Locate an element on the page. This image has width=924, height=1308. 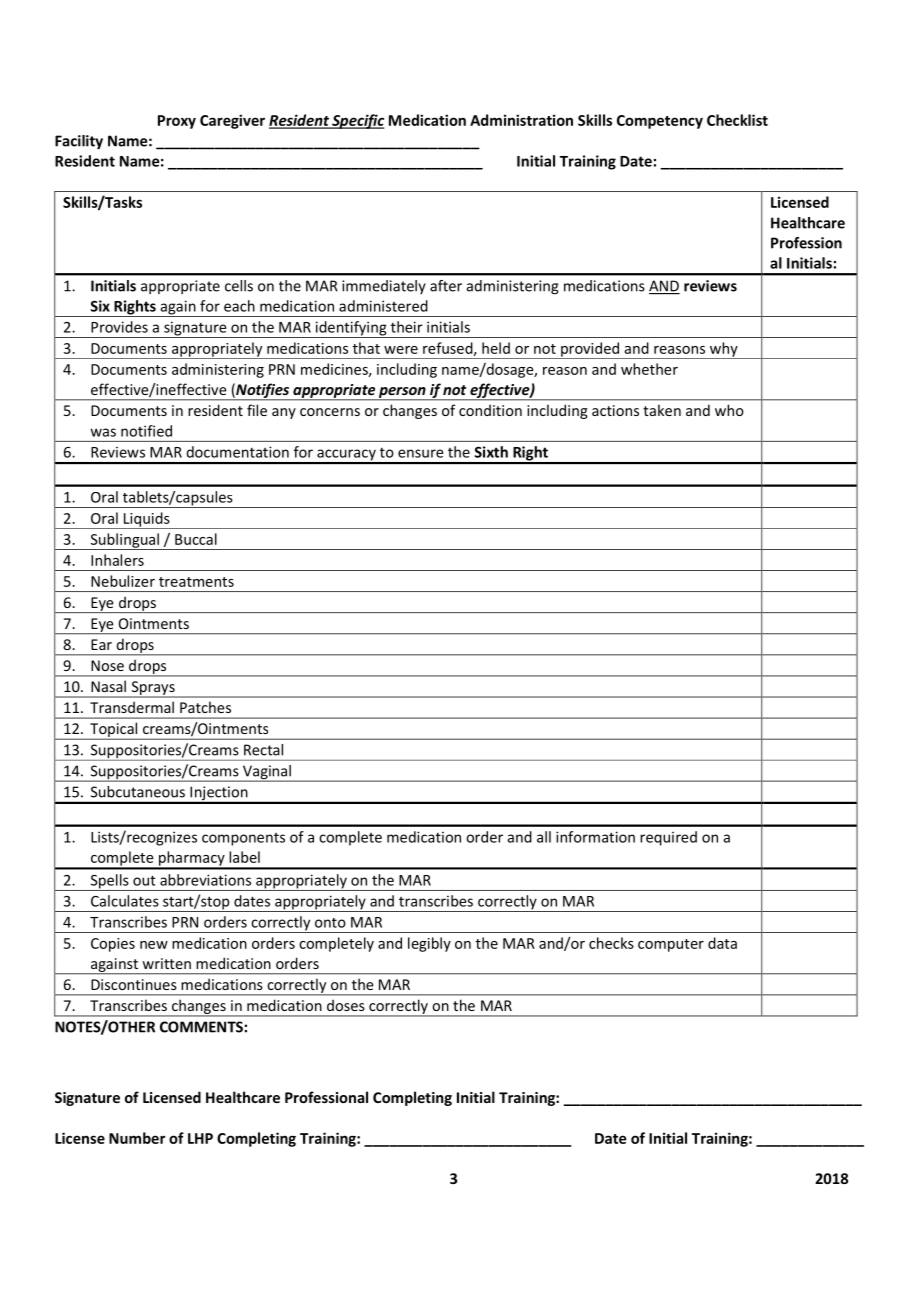
Rectal is located at coordinates (263, 750).
